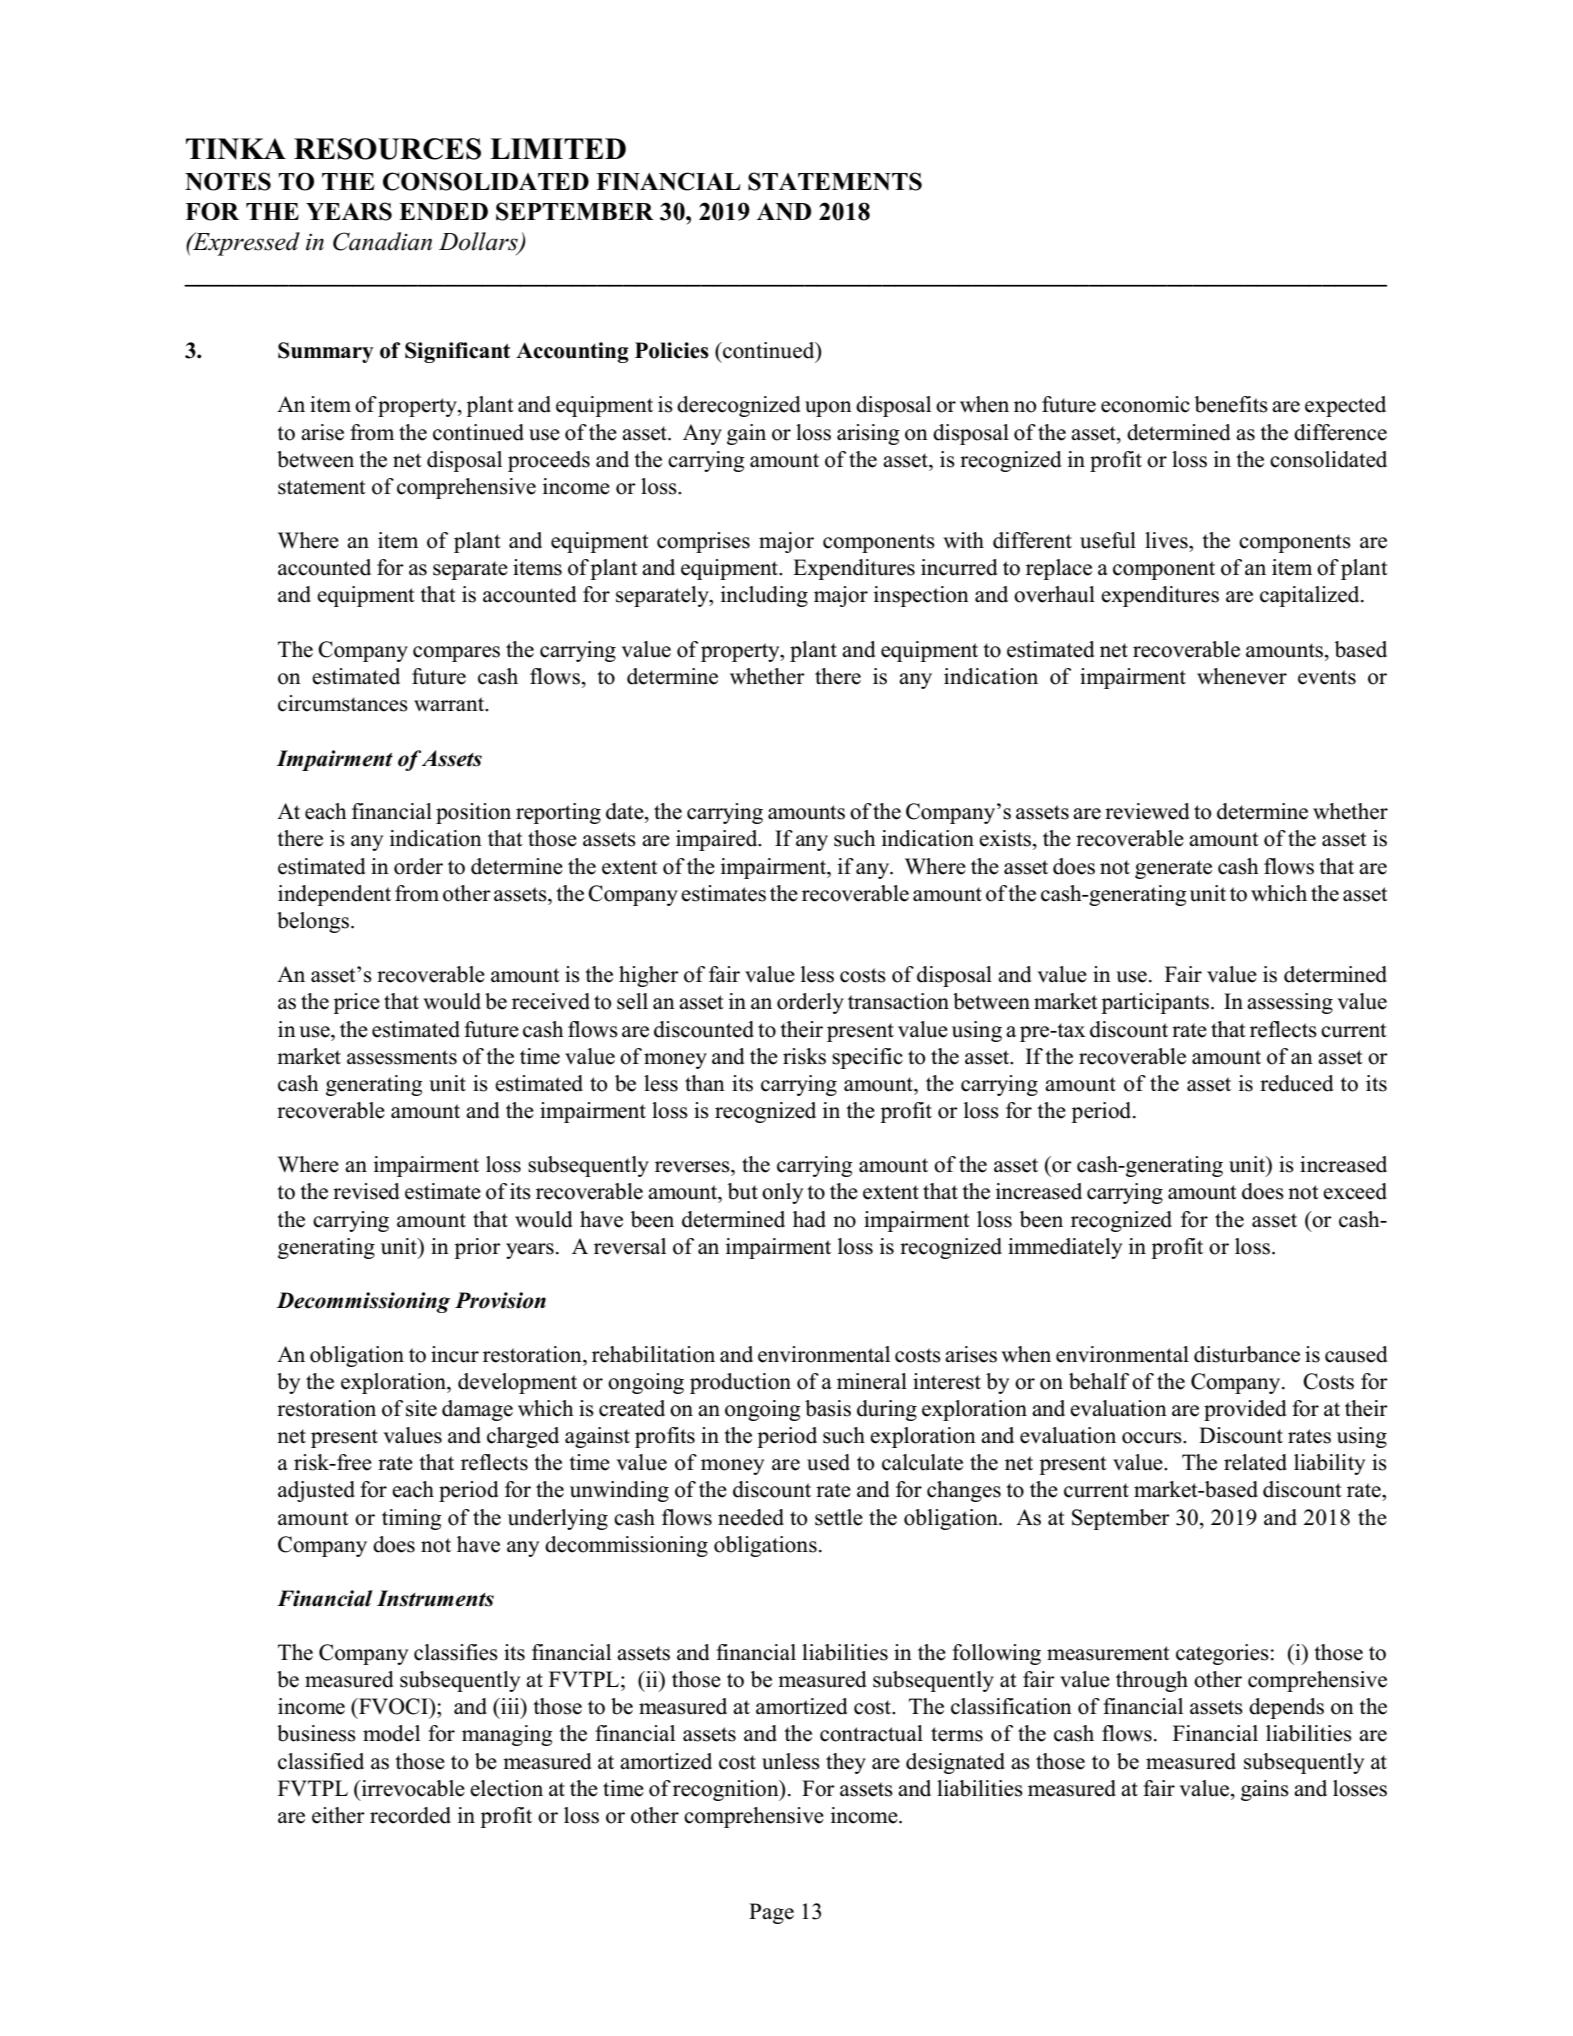 The height and width of the image is (2036, 1573). Describe the element at coordinates (718, 840) in the image. I see `impaired` at that location.
